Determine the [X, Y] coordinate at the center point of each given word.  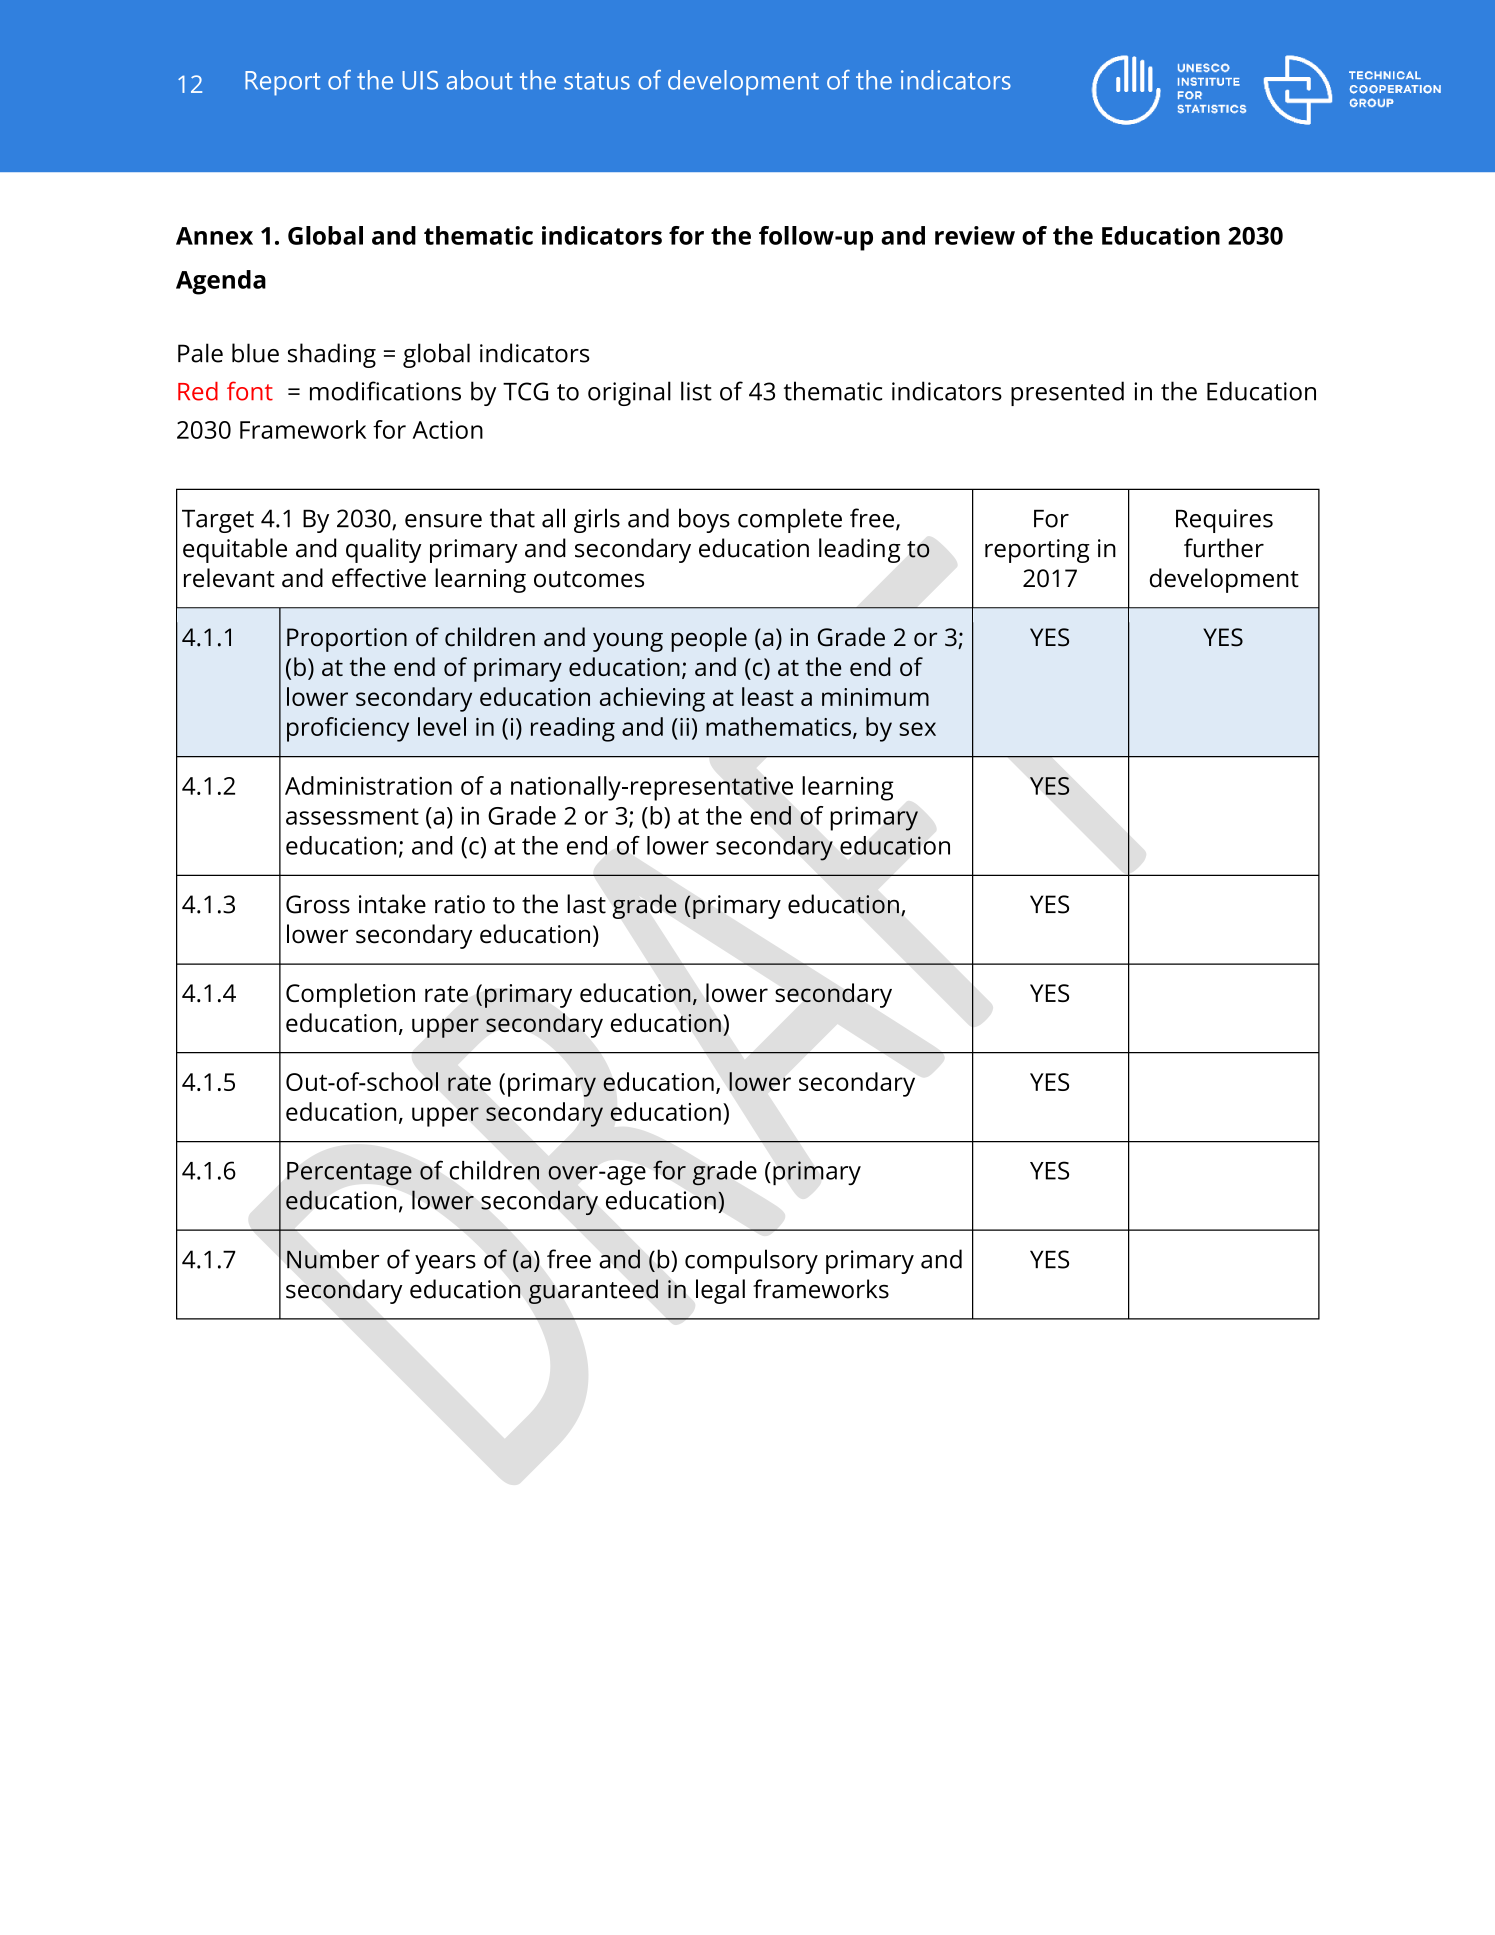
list [696, 391]
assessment [352, 816]
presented [1067, 393]
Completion [350, 995]
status [597, 81]
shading [332, 355]
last [586, 904]
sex [917, 729]
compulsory [751, 1261]
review [975, 235]
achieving [652, 699]
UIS [420, 80]
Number [333, 1259]
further [1224, 548]
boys [704, 520]
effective [379, 578]
